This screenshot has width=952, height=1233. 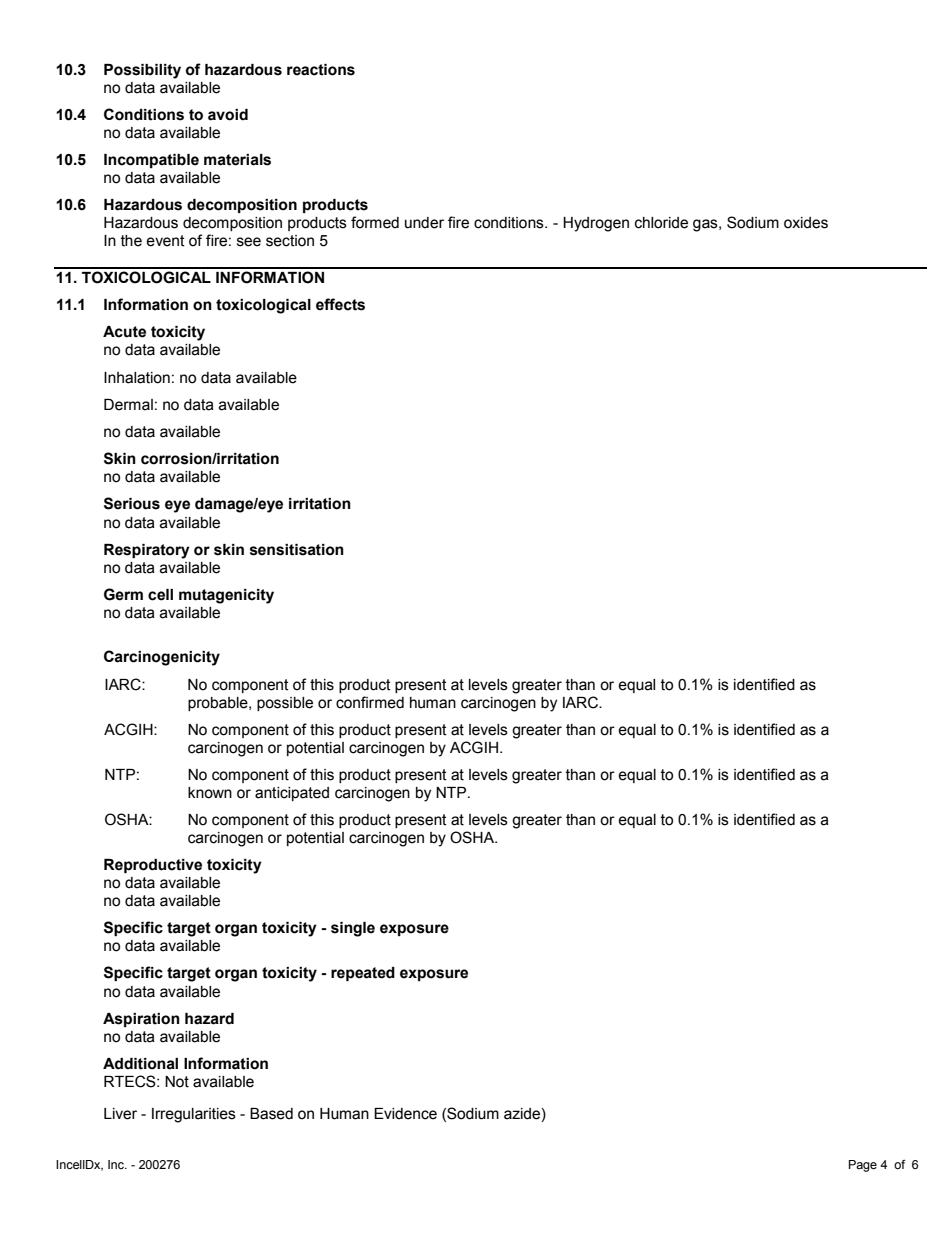 What do you see at coordinates (424, 223) in the screenshot?
I see `under` at bounding box center [424, 223].
